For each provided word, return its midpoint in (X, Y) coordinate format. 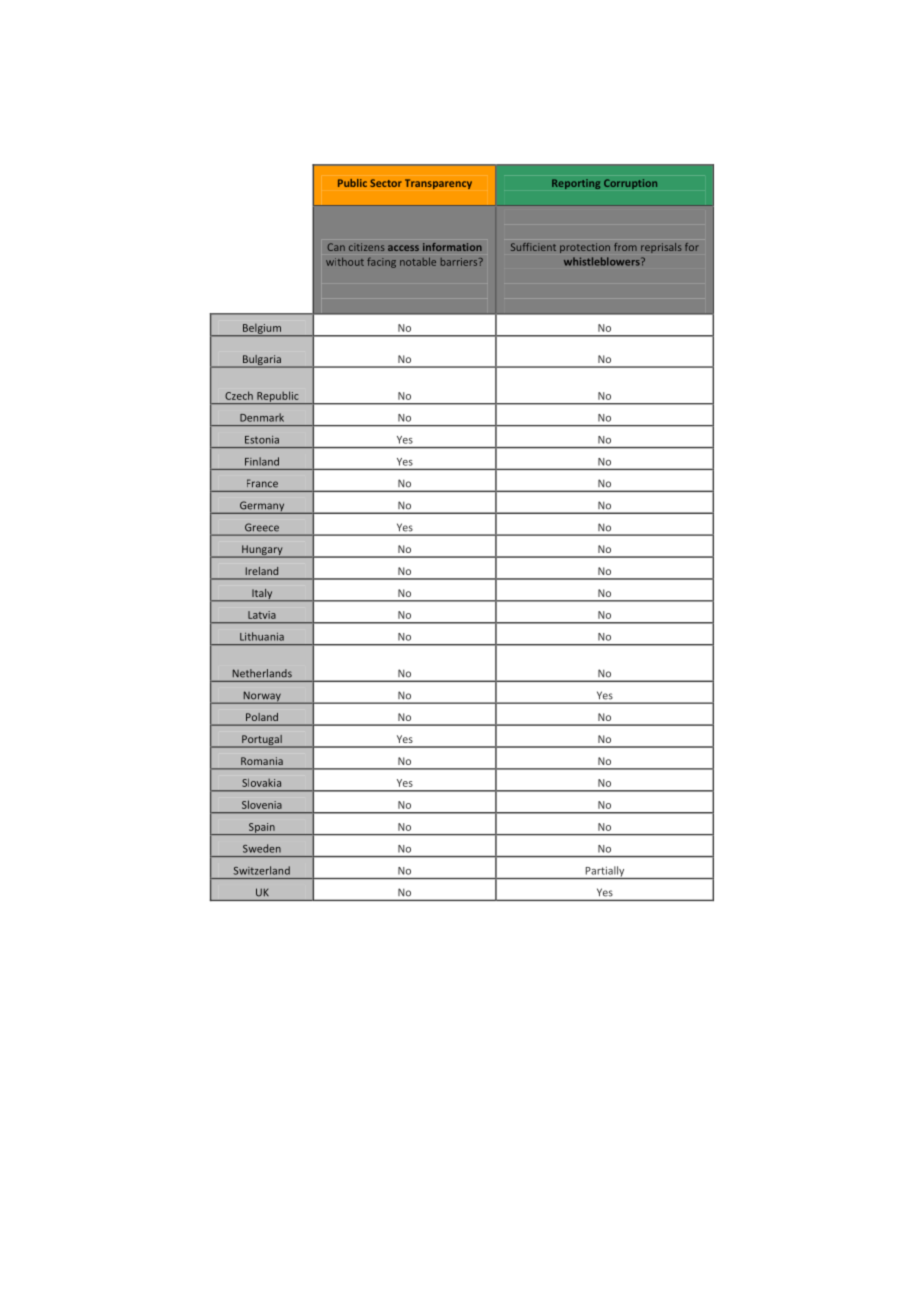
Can (336, 247)
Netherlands (262, 673)
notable (418, 262)
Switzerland (262, 870)
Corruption (630, 184)
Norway (262, 697)
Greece (262, 527)
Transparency (438, 184)
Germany (262, 507)
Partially (605, 872)
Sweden (262, 848)
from (625, 247)
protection (585, 248)
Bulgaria (262, 361)
